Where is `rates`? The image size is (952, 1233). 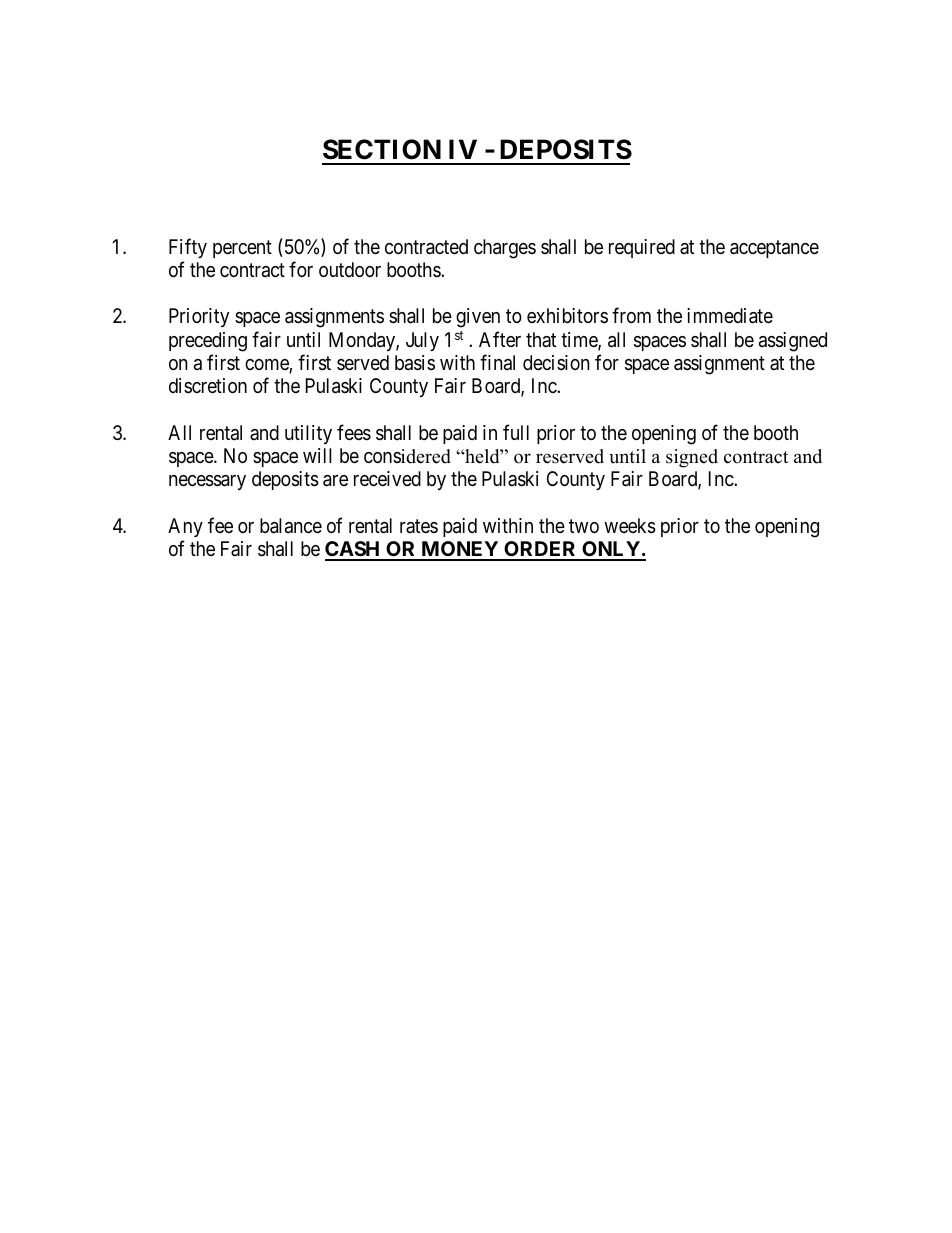
rates is located at coordinates (419, 526).
